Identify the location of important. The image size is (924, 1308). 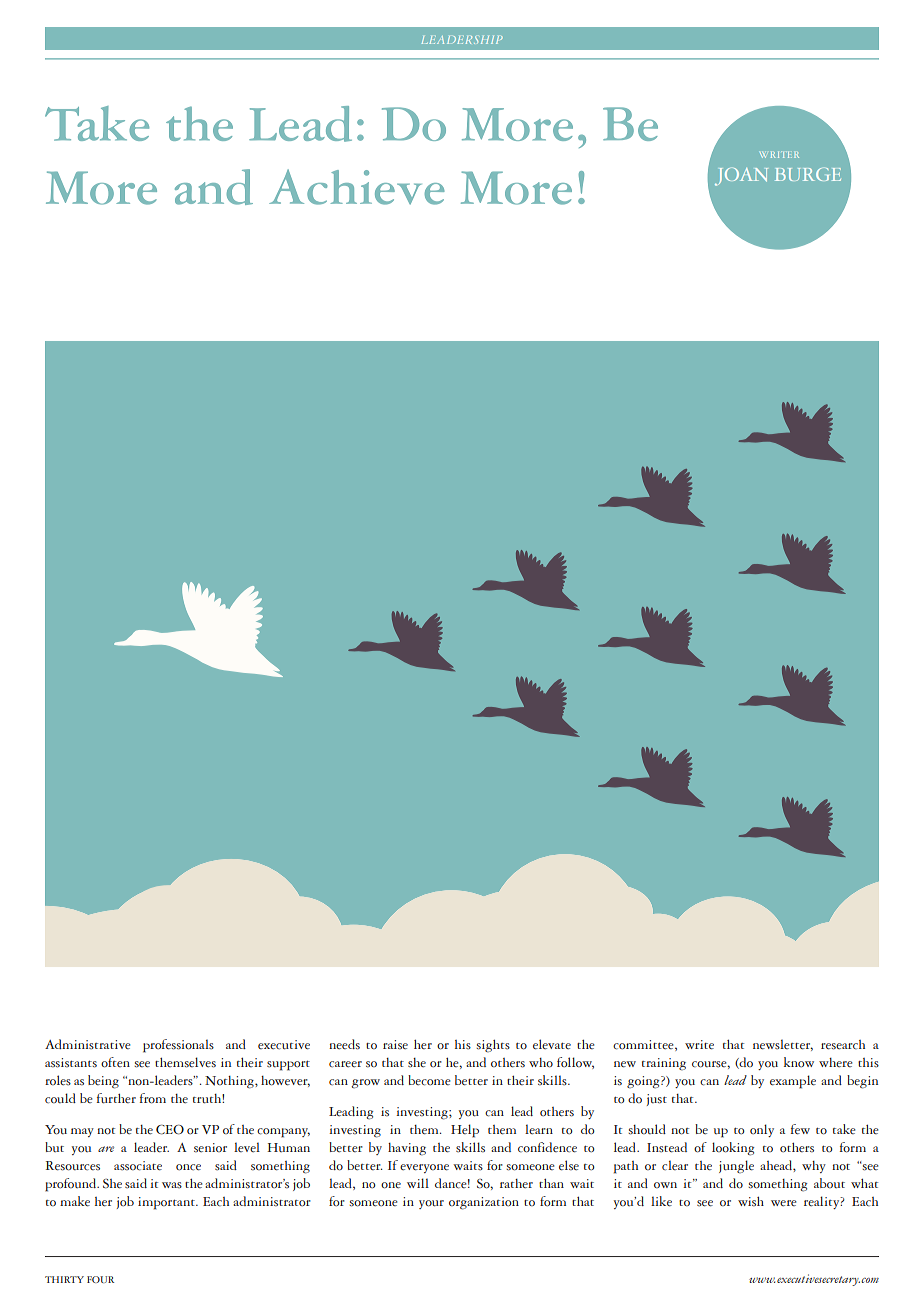
(167, 1203).
